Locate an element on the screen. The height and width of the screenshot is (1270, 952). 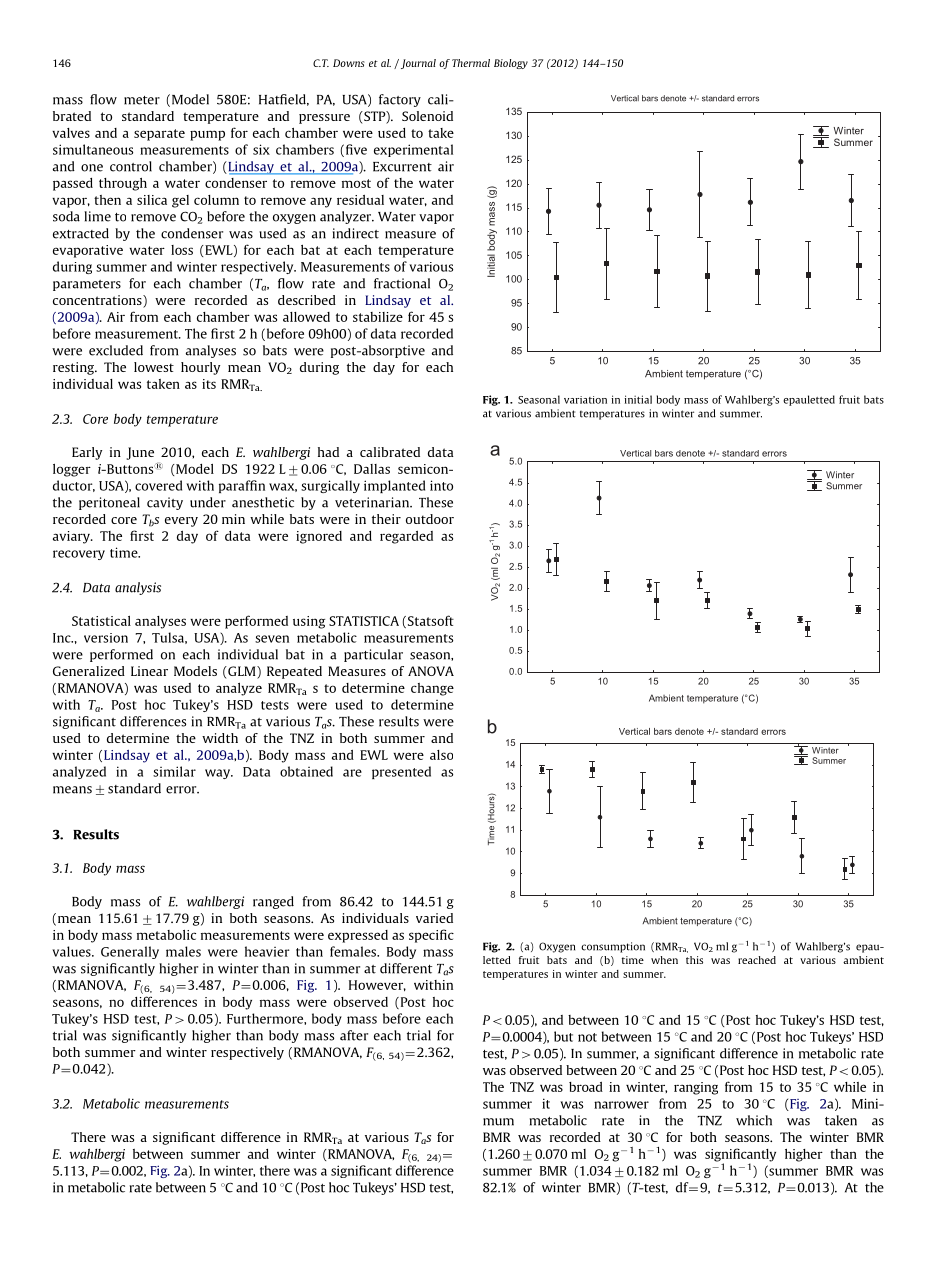
after is located at coordinates (354, 1035).
